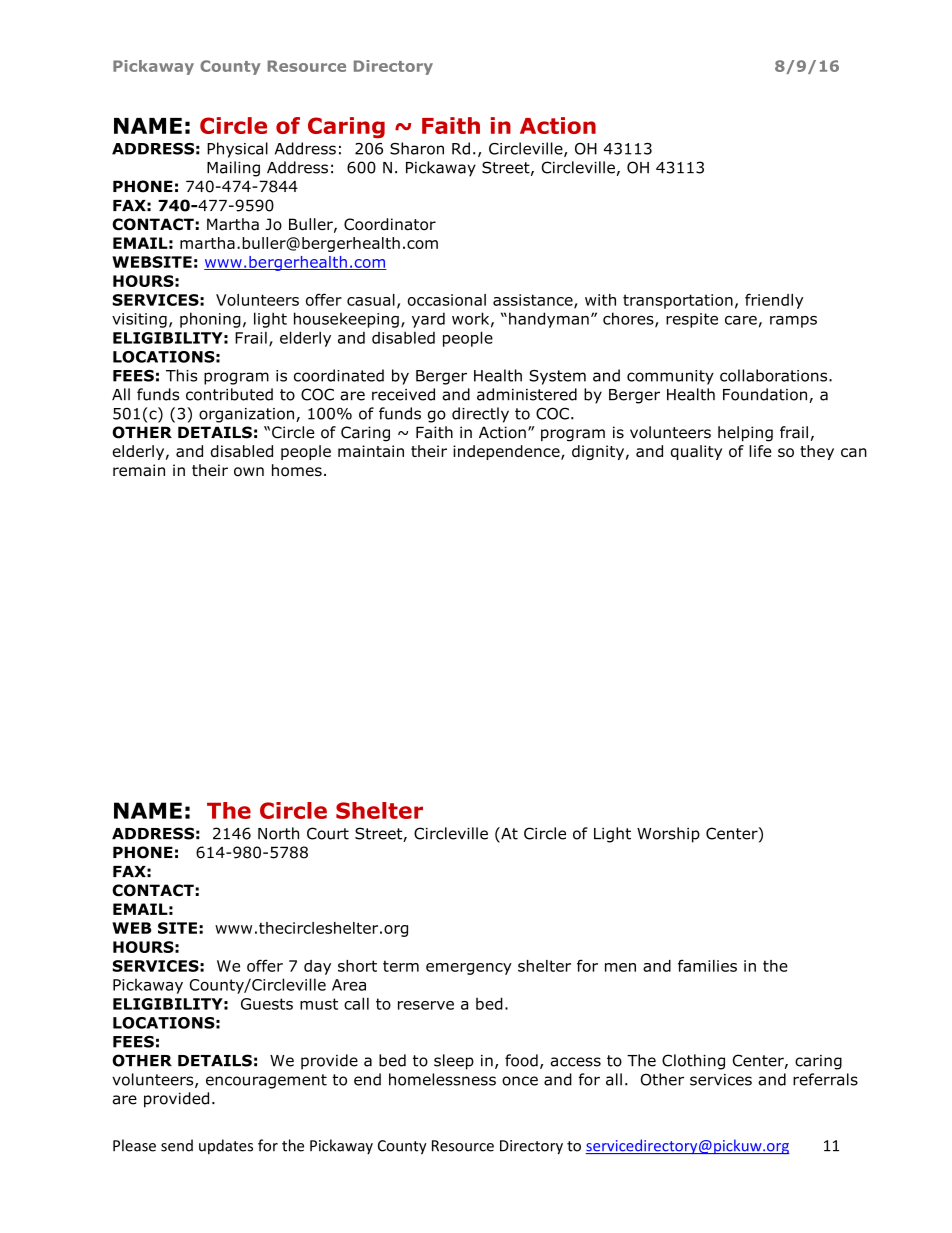 This screenshot has width=952, height=1233. What do you see at coordinates (249, 472) in the screenshot?
I see `own` at bounding box center [249, 472].
